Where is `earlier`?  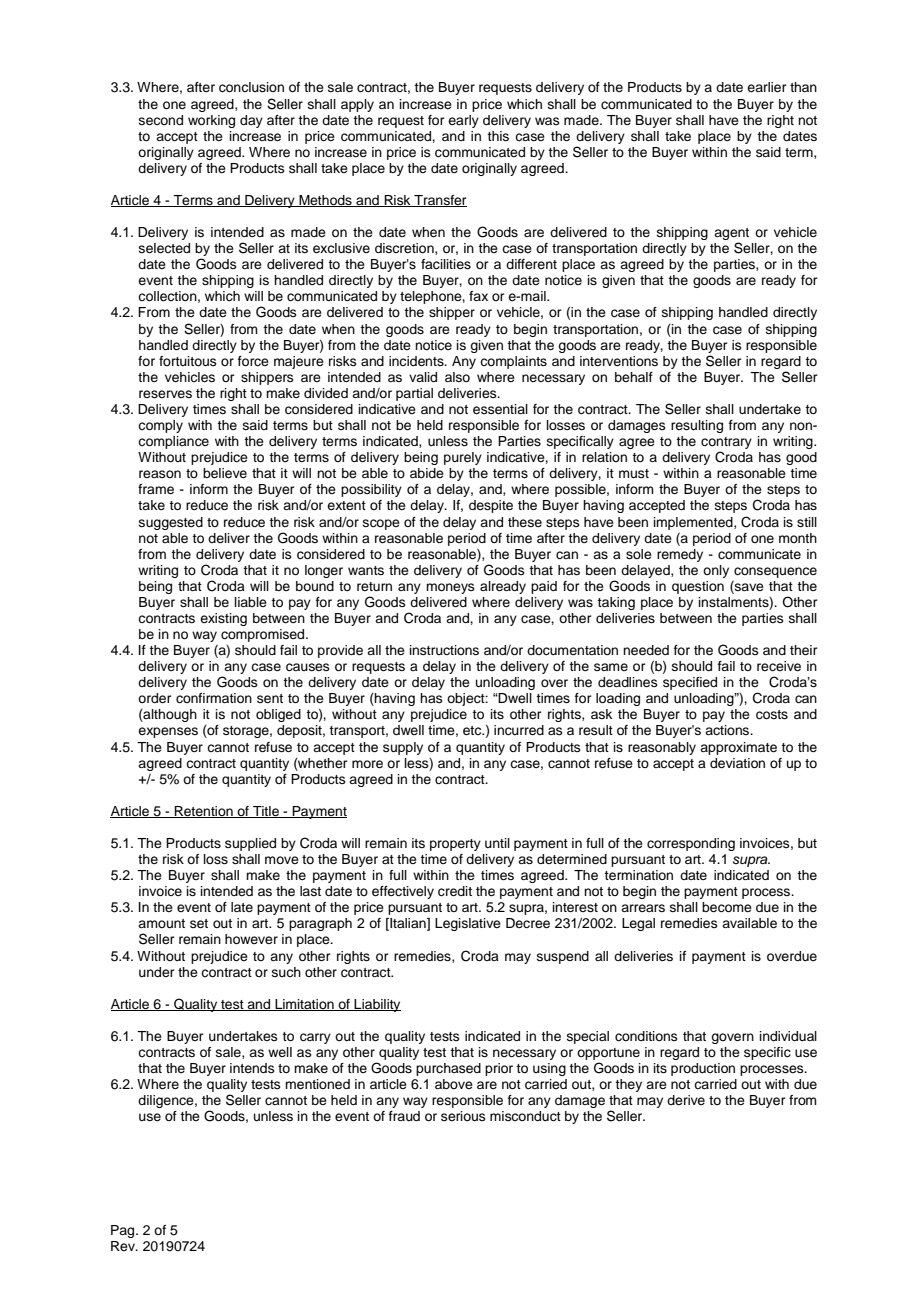
earlier is located at coordinates (767, 87).
